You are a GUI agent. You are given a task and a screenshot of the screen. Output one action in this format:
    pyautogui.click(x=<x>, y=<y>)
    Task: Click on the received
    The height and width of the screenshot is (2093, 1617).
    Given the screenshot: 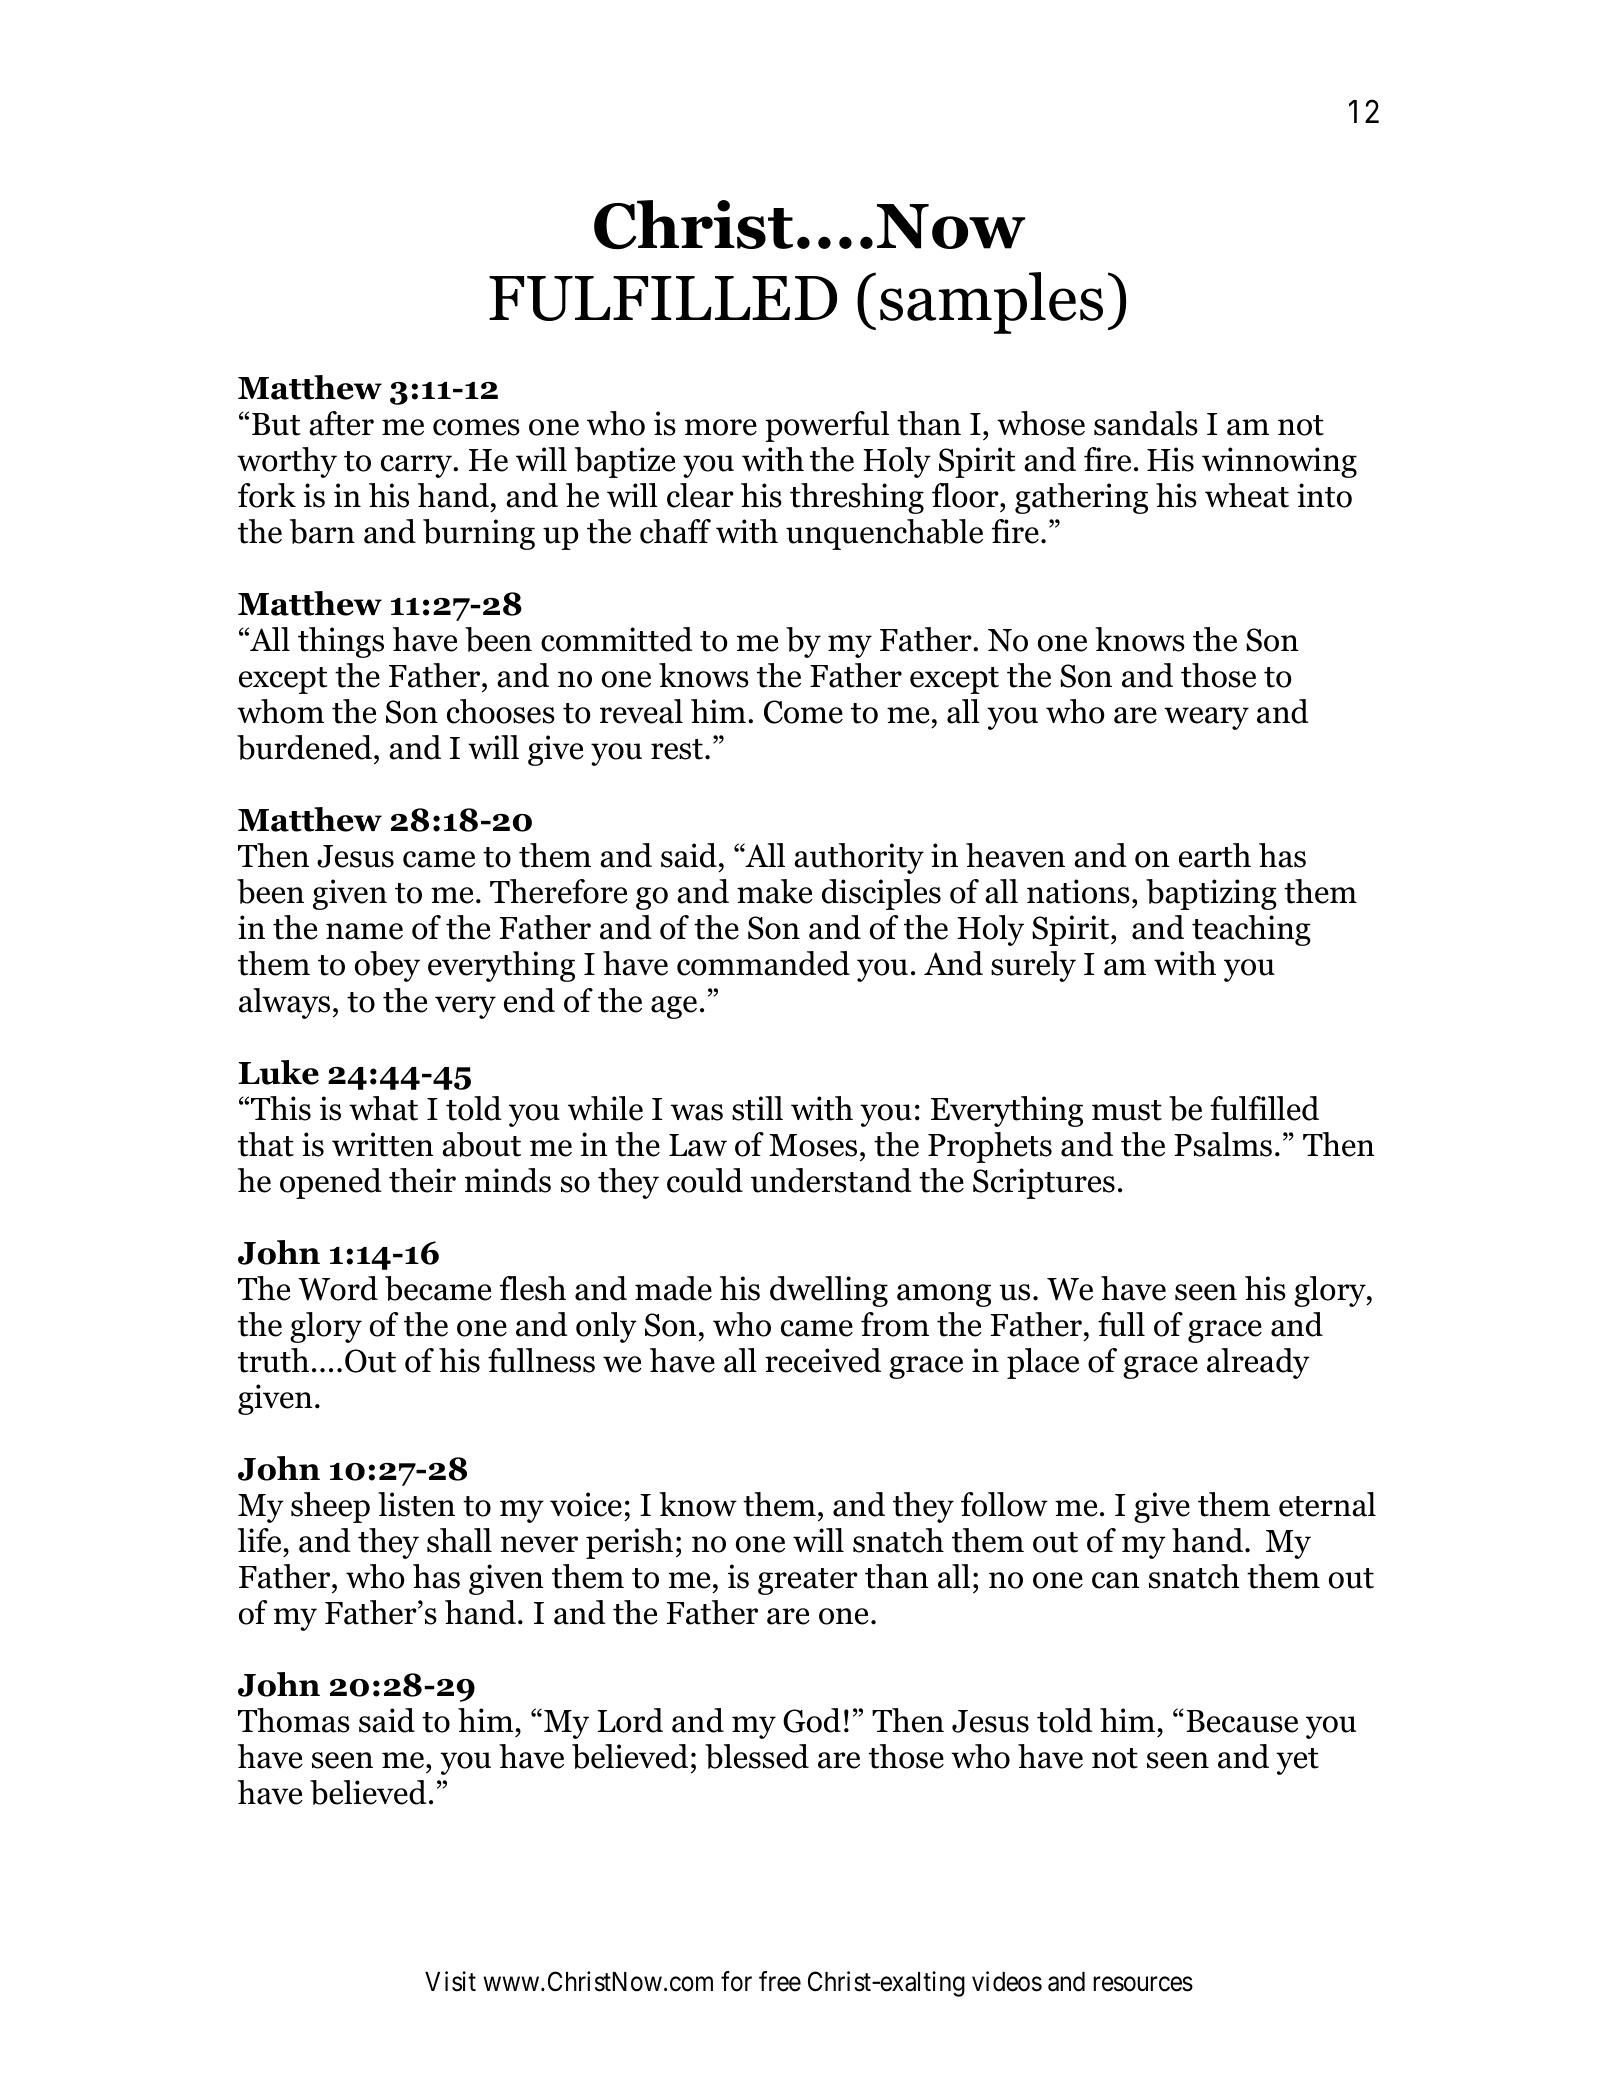 What is the action you would take?
    pyautogui.click(x=823, y=1360)
